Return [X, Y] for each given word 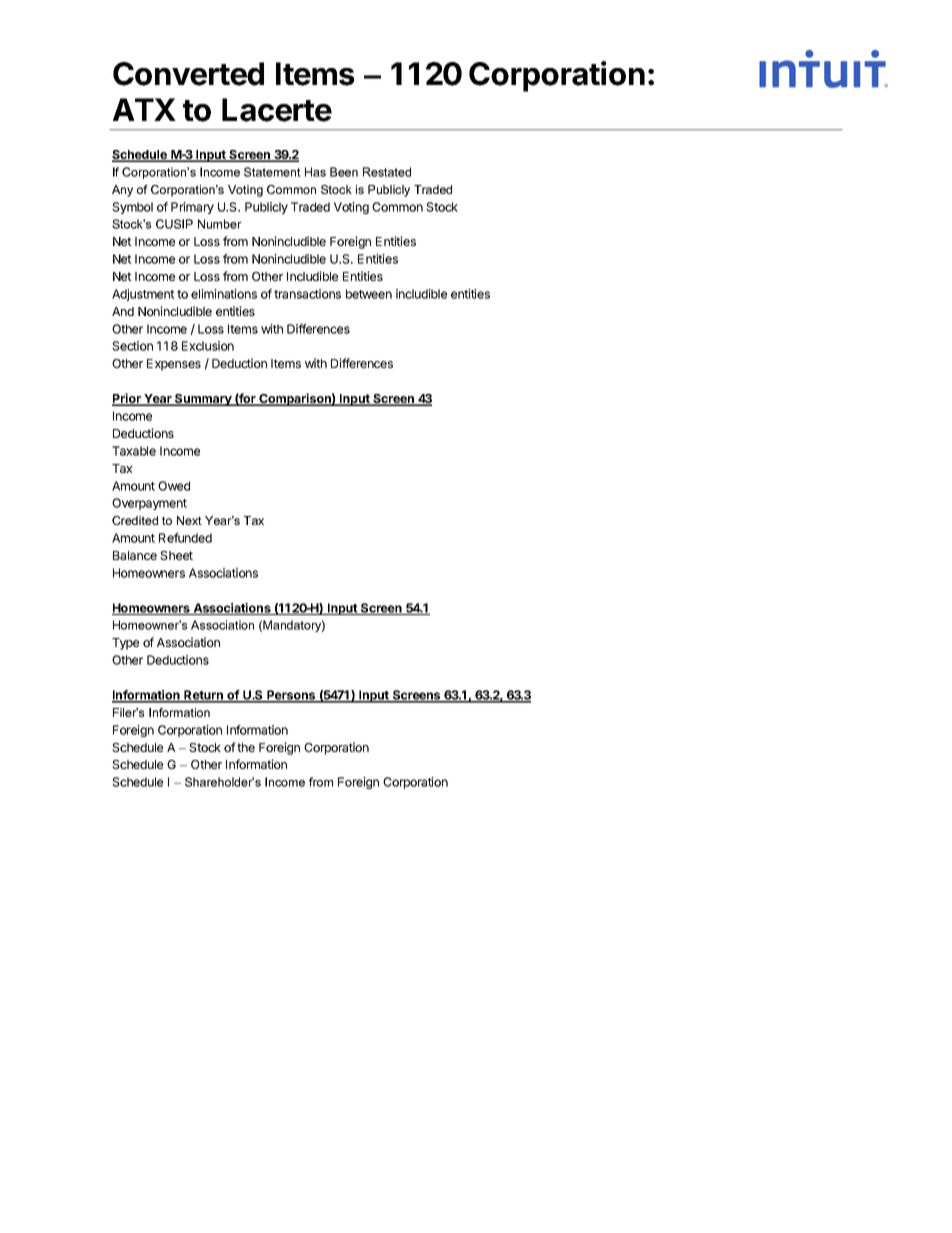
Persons [291, 696]
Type [125, 644]
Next [189, 520]
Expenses [174, 365]
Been [344, 172]
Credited [135, 520]
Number [220, 224]
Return [204, 696]
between [369, 294]
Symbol [132, 208]
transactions [307, 294]
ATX [144, 109]
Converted [188, 74]
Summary [203, 400]
